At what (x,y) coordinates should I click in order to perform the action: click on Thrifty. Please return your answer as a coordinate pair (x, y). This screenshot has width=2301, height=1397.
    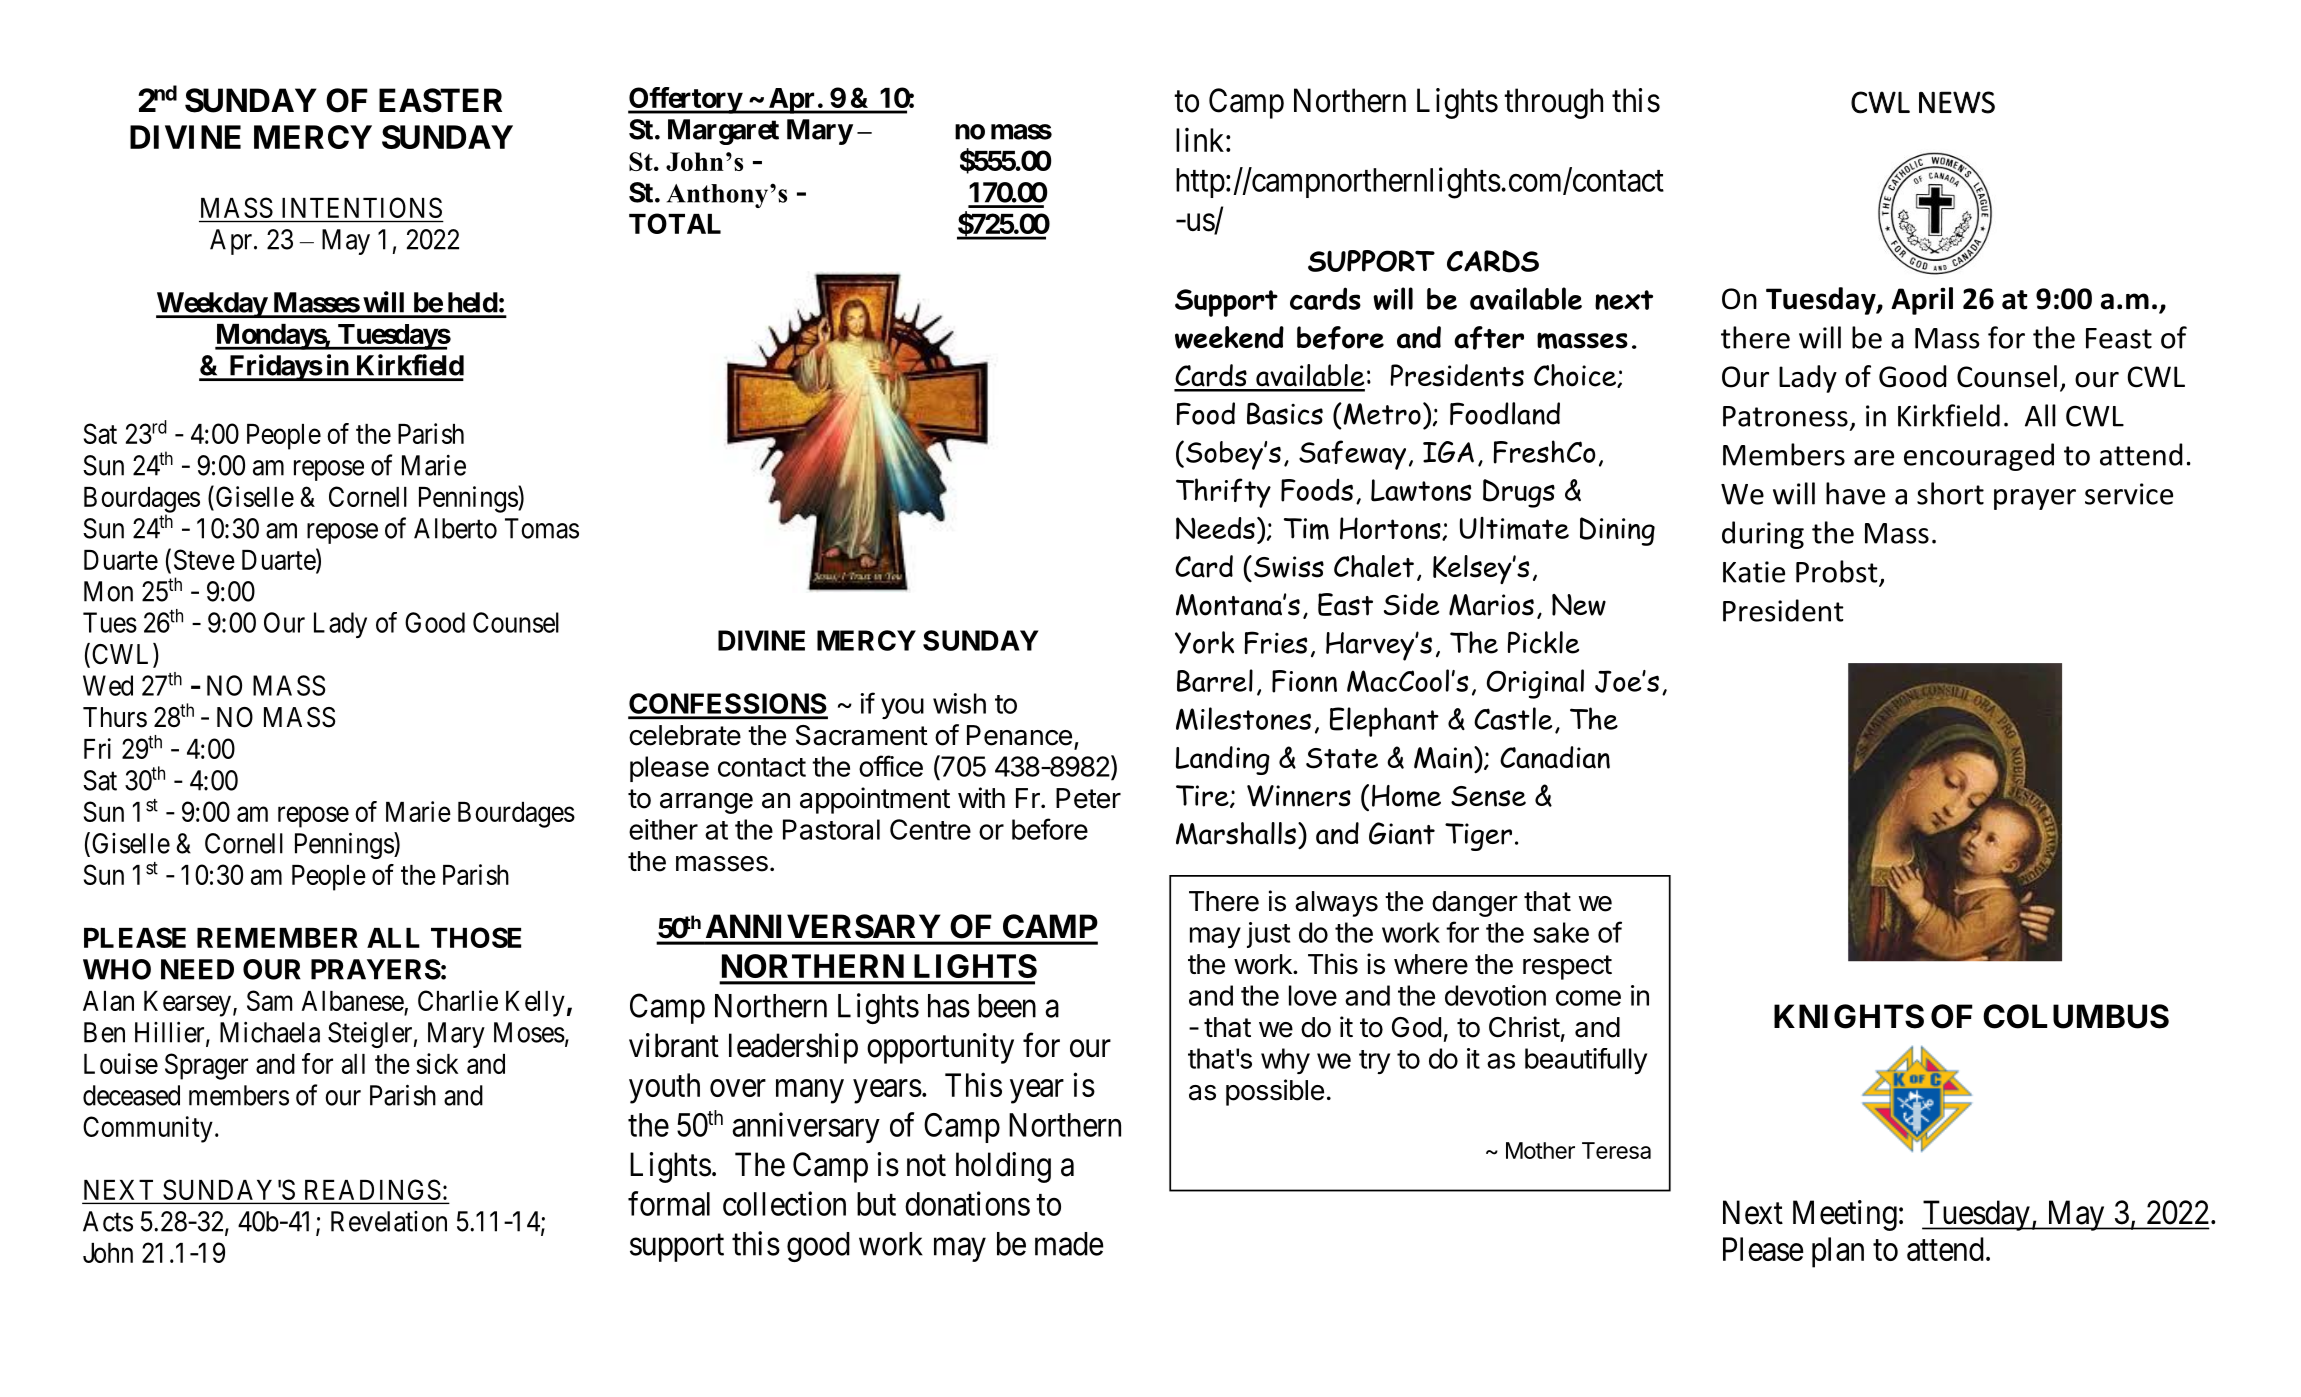
    Looking at the image, I should click on (1223, 493).
